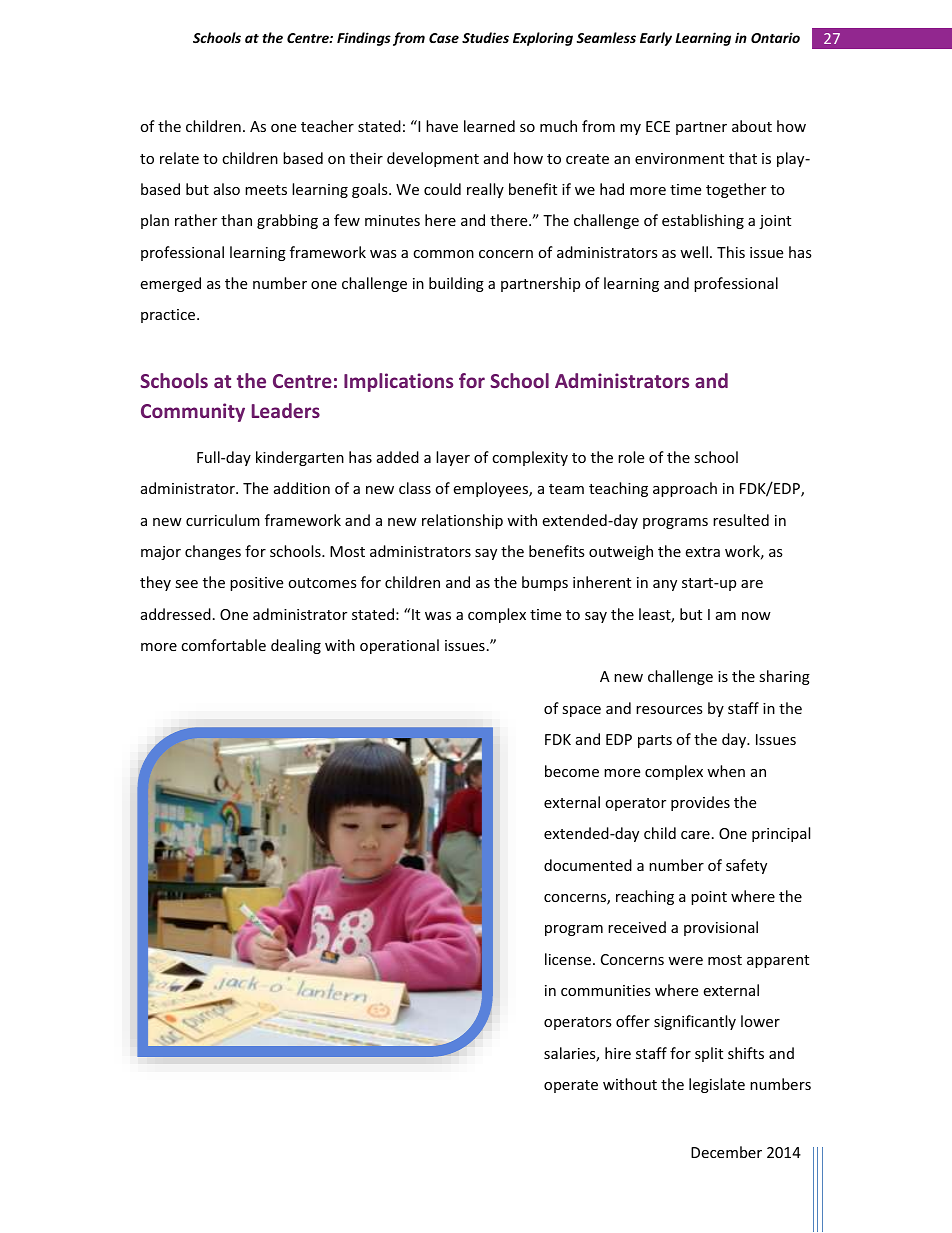 The image size is (952, 1233). What do you see at coordinates (223, 645) in the screenshot?
I see `comfortable` at bounding box center [223, 645].
